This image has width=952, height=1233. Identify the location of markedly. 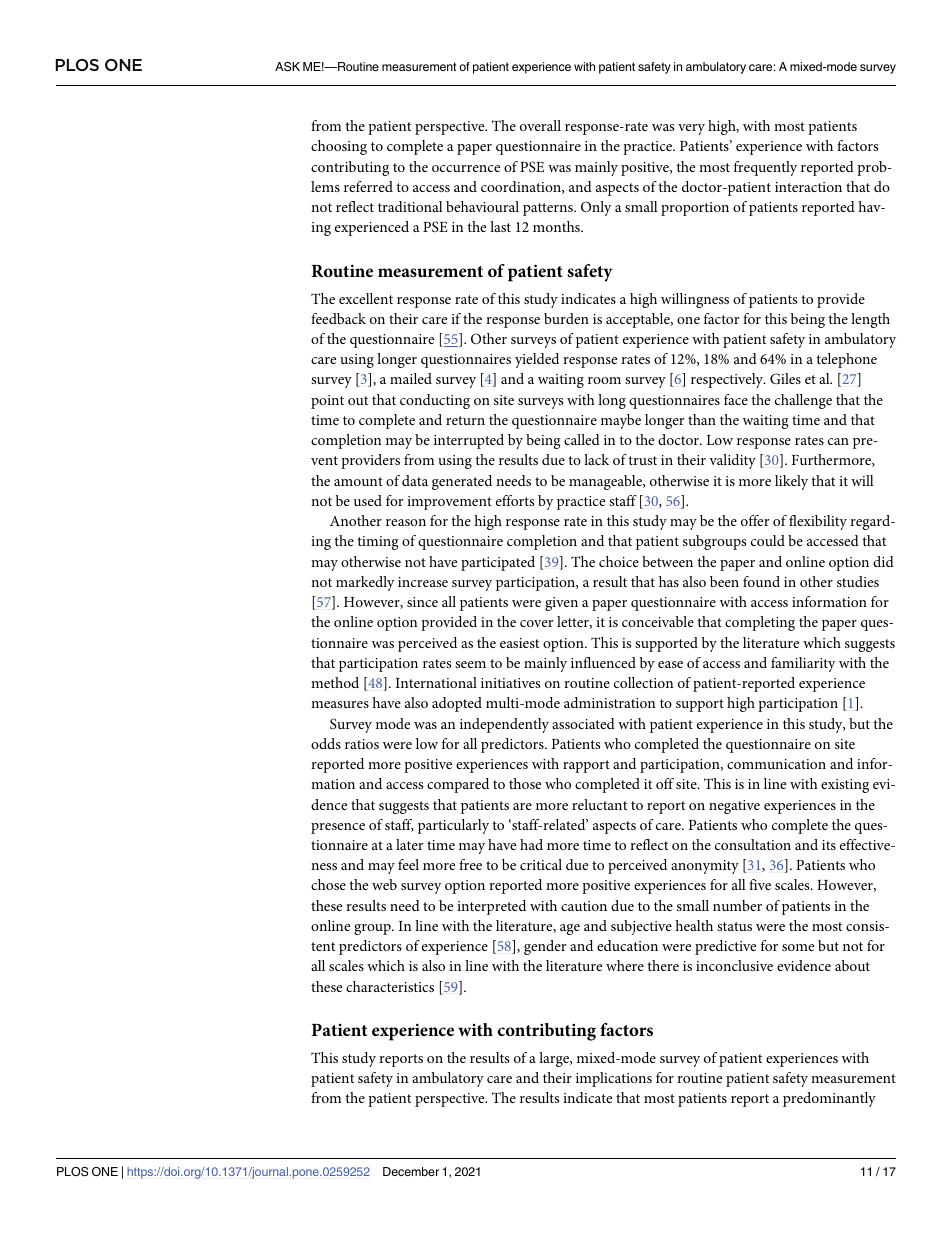
(365, 583).
